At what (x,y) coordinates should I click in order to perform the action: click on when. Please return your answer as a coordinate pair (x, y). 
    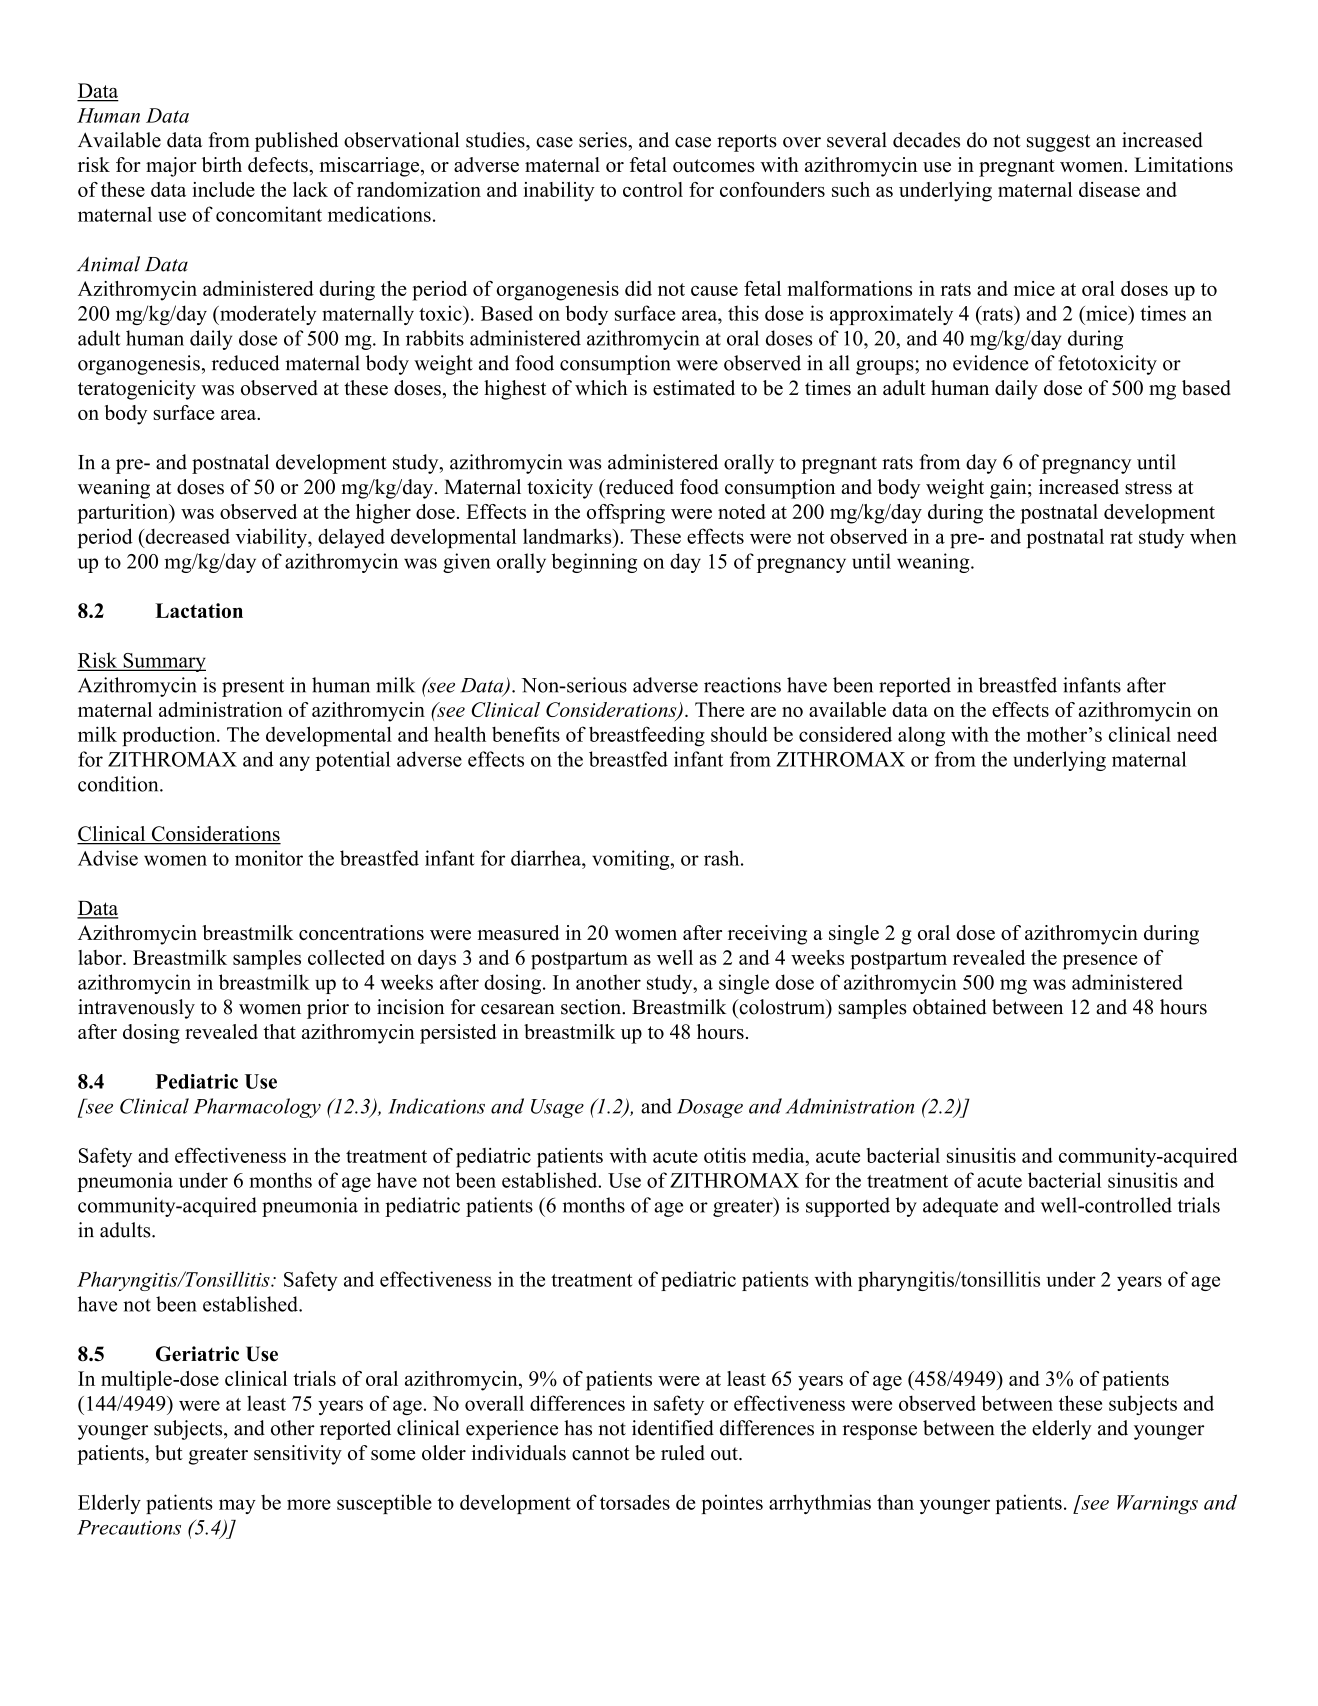
    Looking at the image, I should click on (1213, 536).
